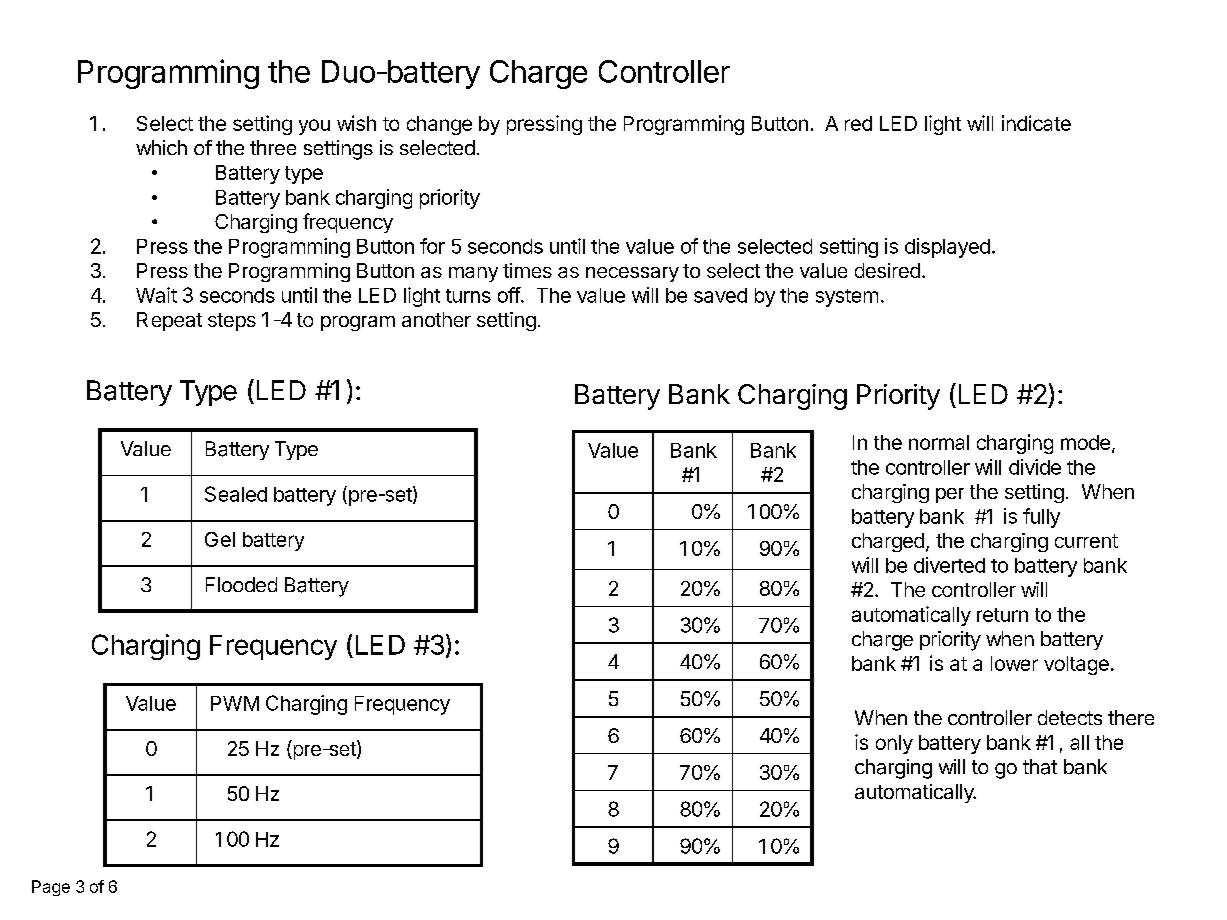  What do you see at coordinates (894, 744) in the screenshot?
I see `only` at bounding box center [894, 744].
